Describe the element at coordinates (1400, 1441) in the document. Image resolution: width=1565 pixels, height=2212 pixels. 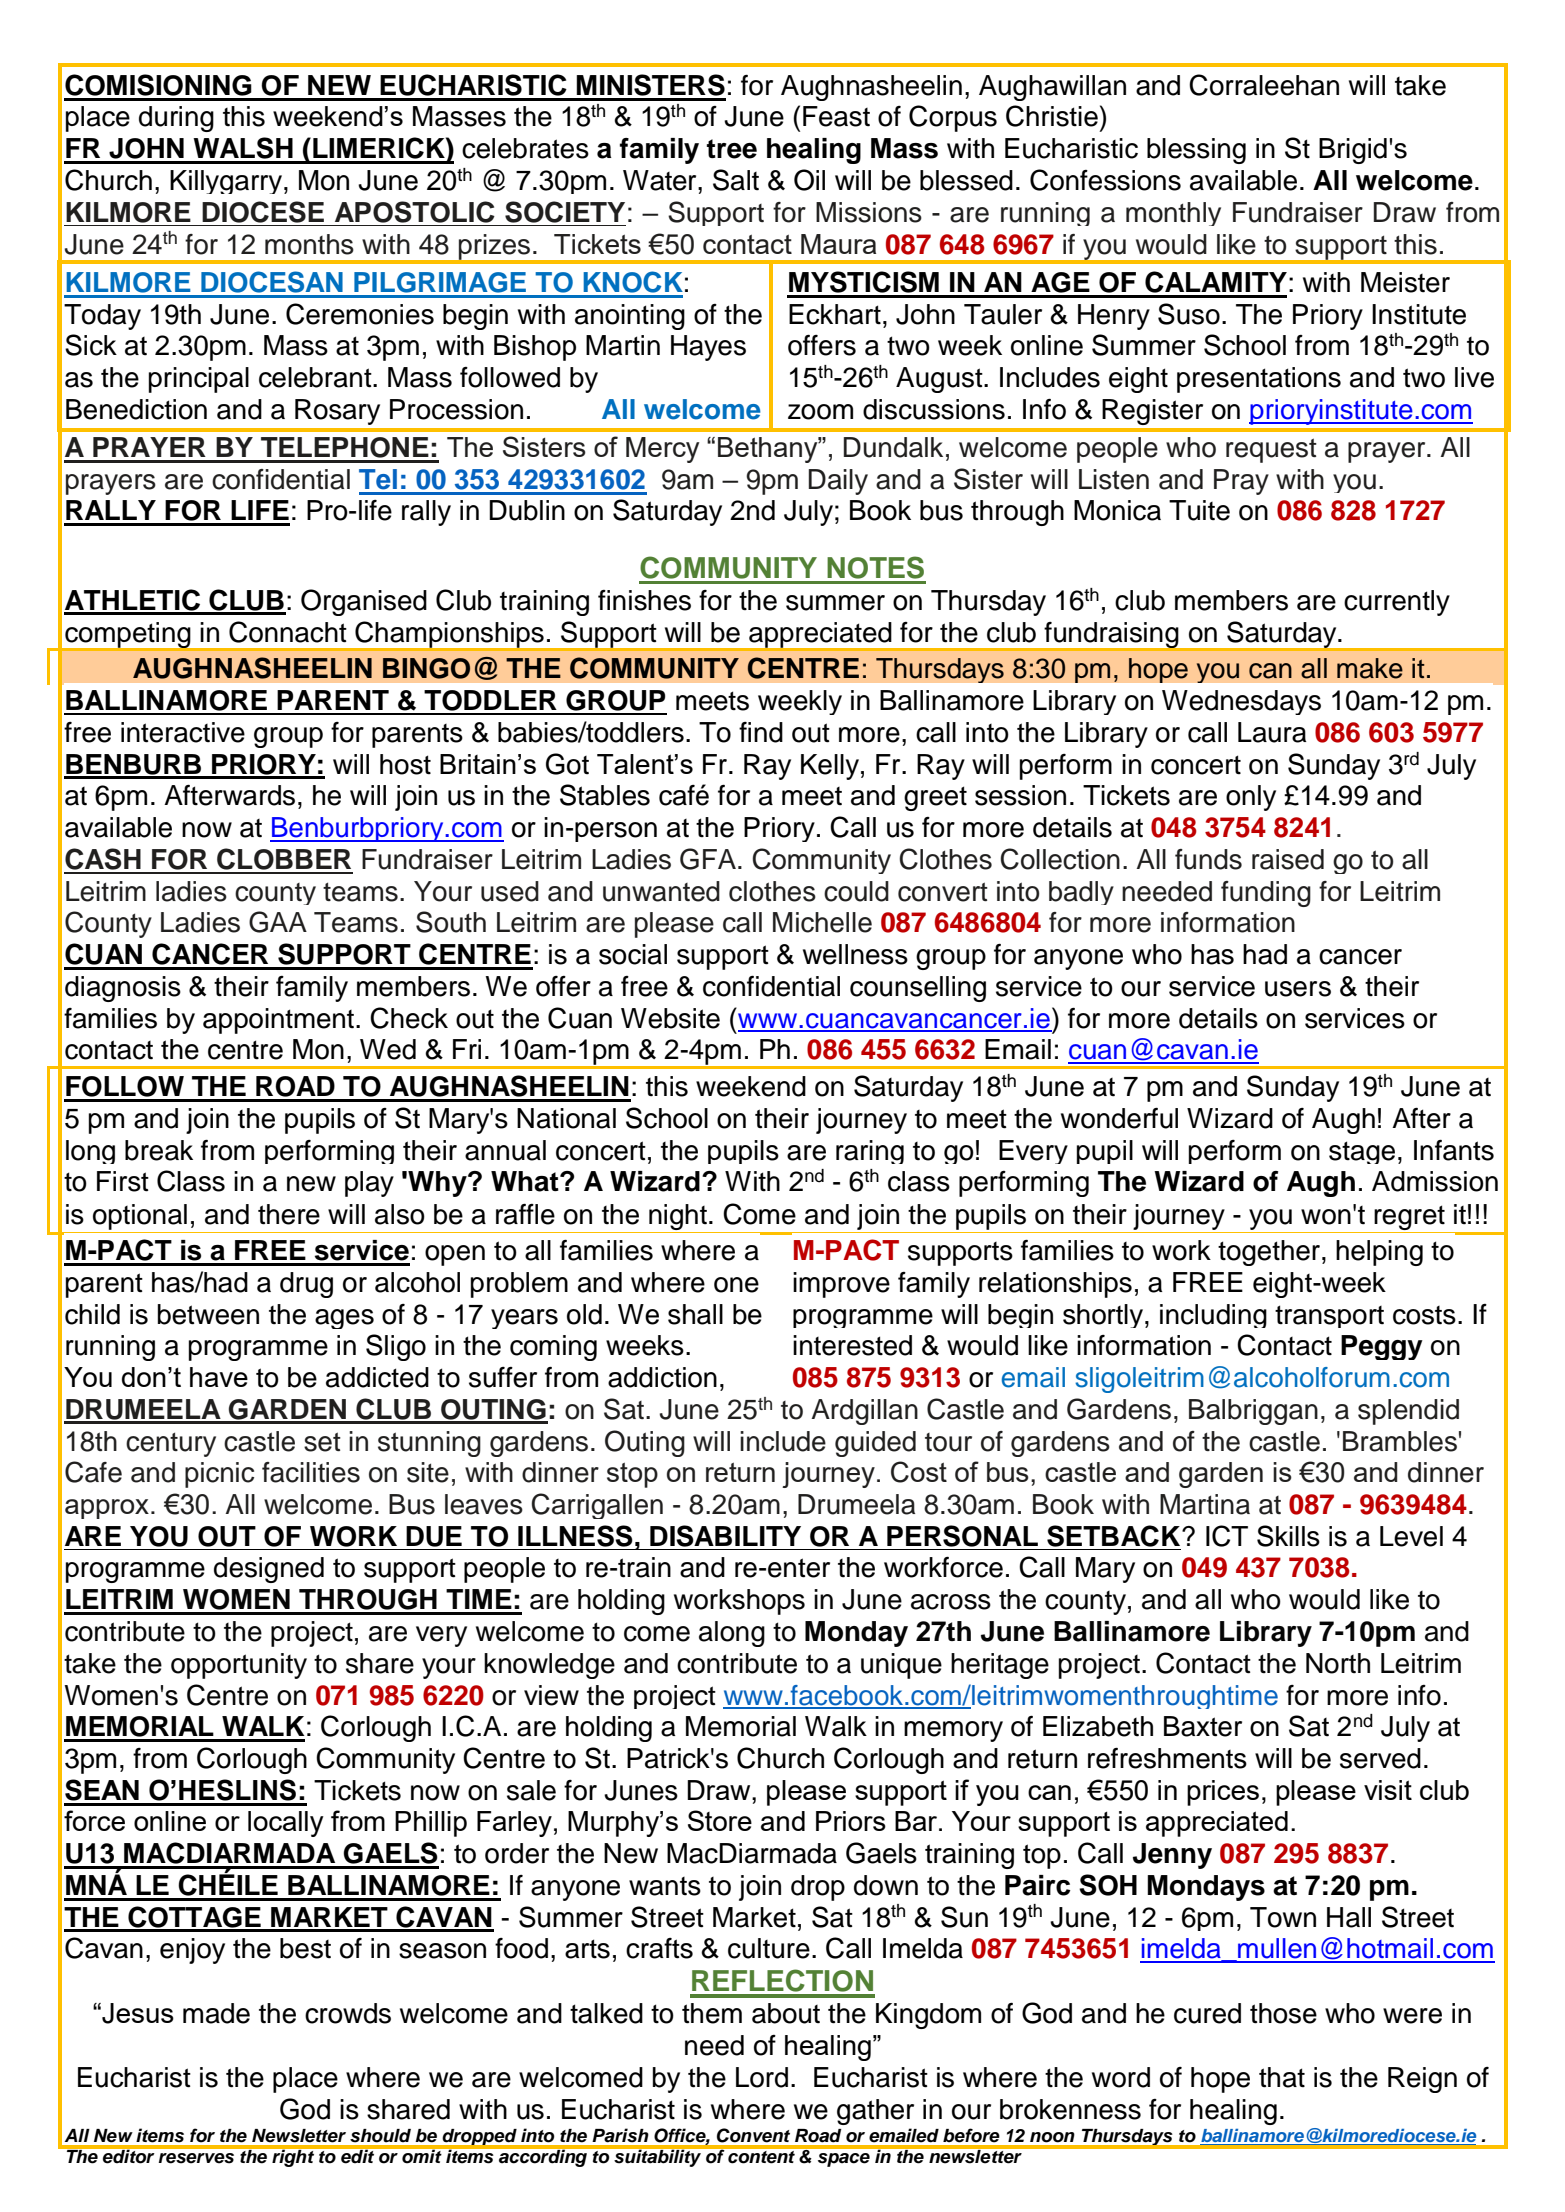
I see `Brambles` at that location.
